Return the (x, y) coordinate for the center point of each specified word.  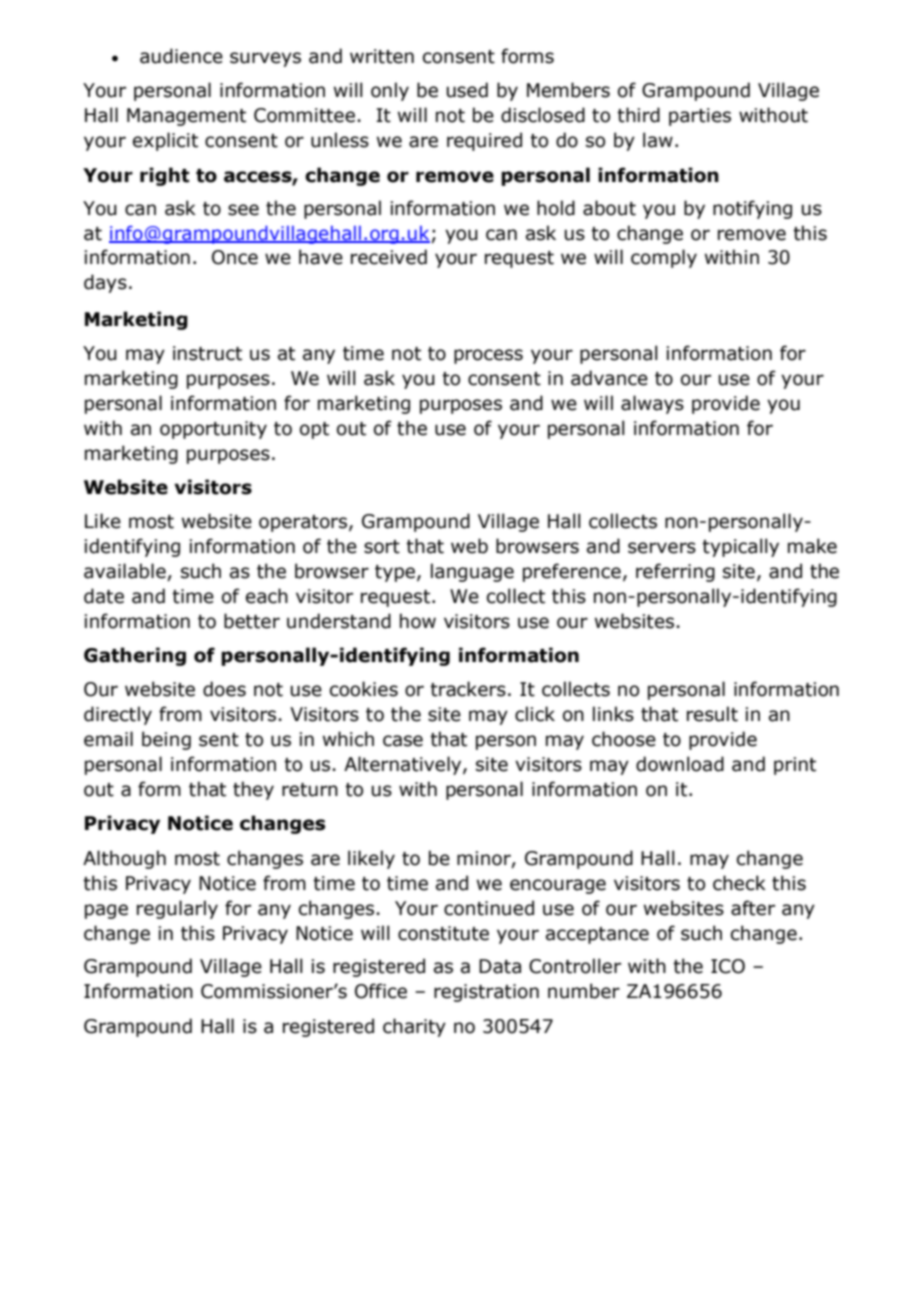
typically (740, 547)
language (472, 572)
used (467, 90)
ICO (728, 966)
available (126, 572)
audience (181, 56)
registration (486, 993)
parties (700, 117)
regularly (177, 909)
